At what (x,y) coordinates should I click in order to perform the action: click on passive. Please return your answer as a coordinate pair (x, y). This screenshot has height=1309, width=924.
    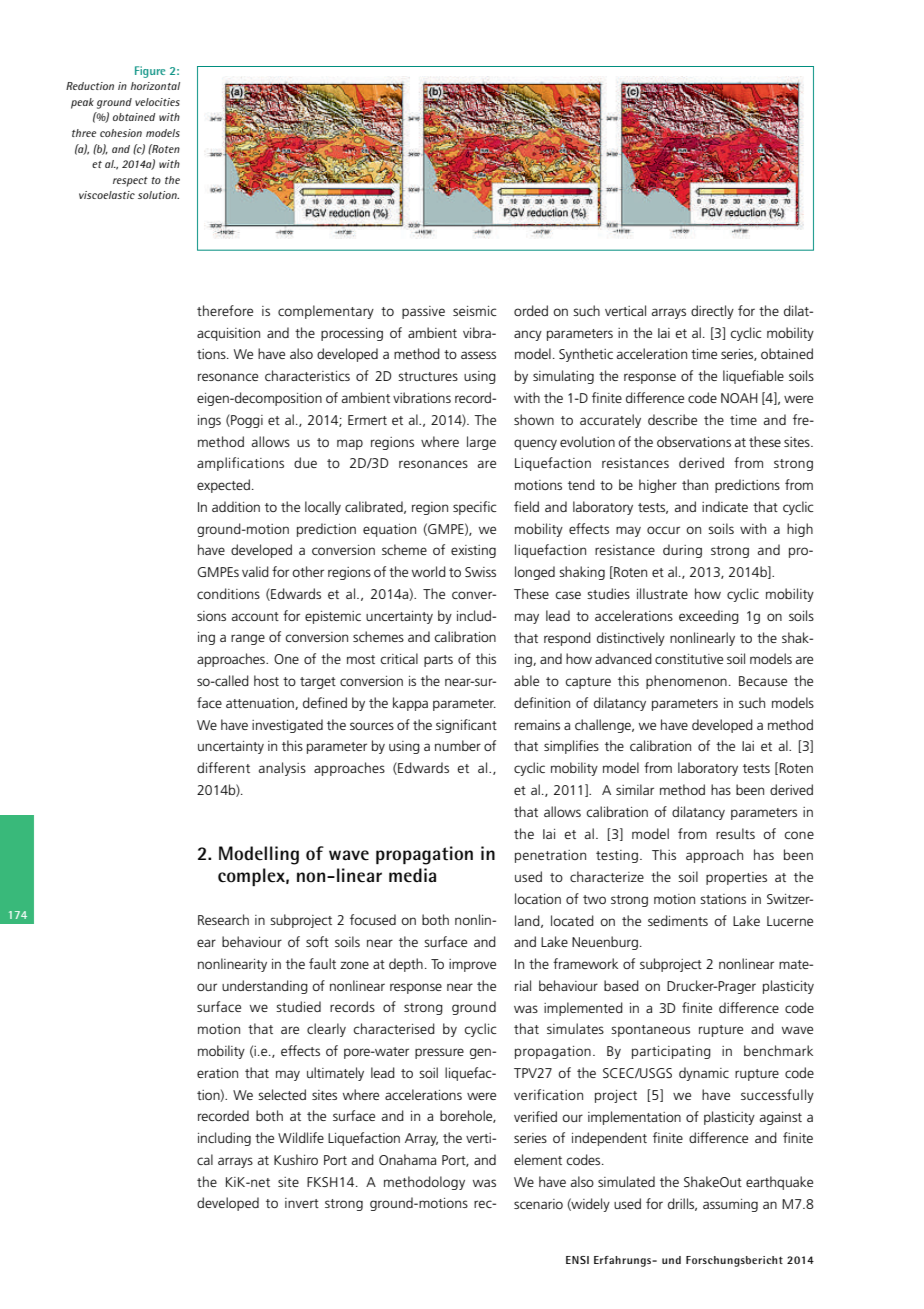
    Looking at the image, I should click on (423, 312).
